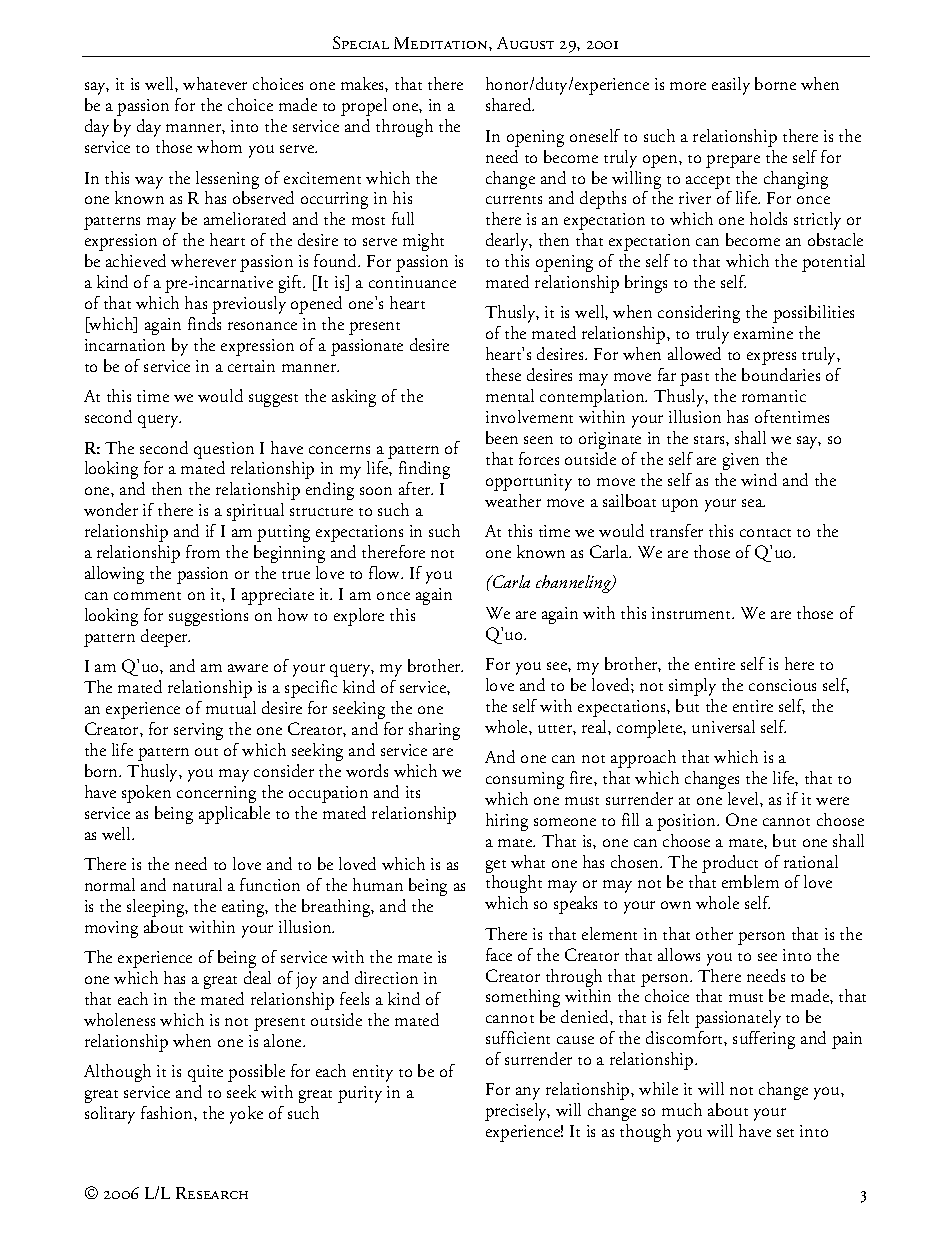  I want to click on instrument, so click(693, 613).
